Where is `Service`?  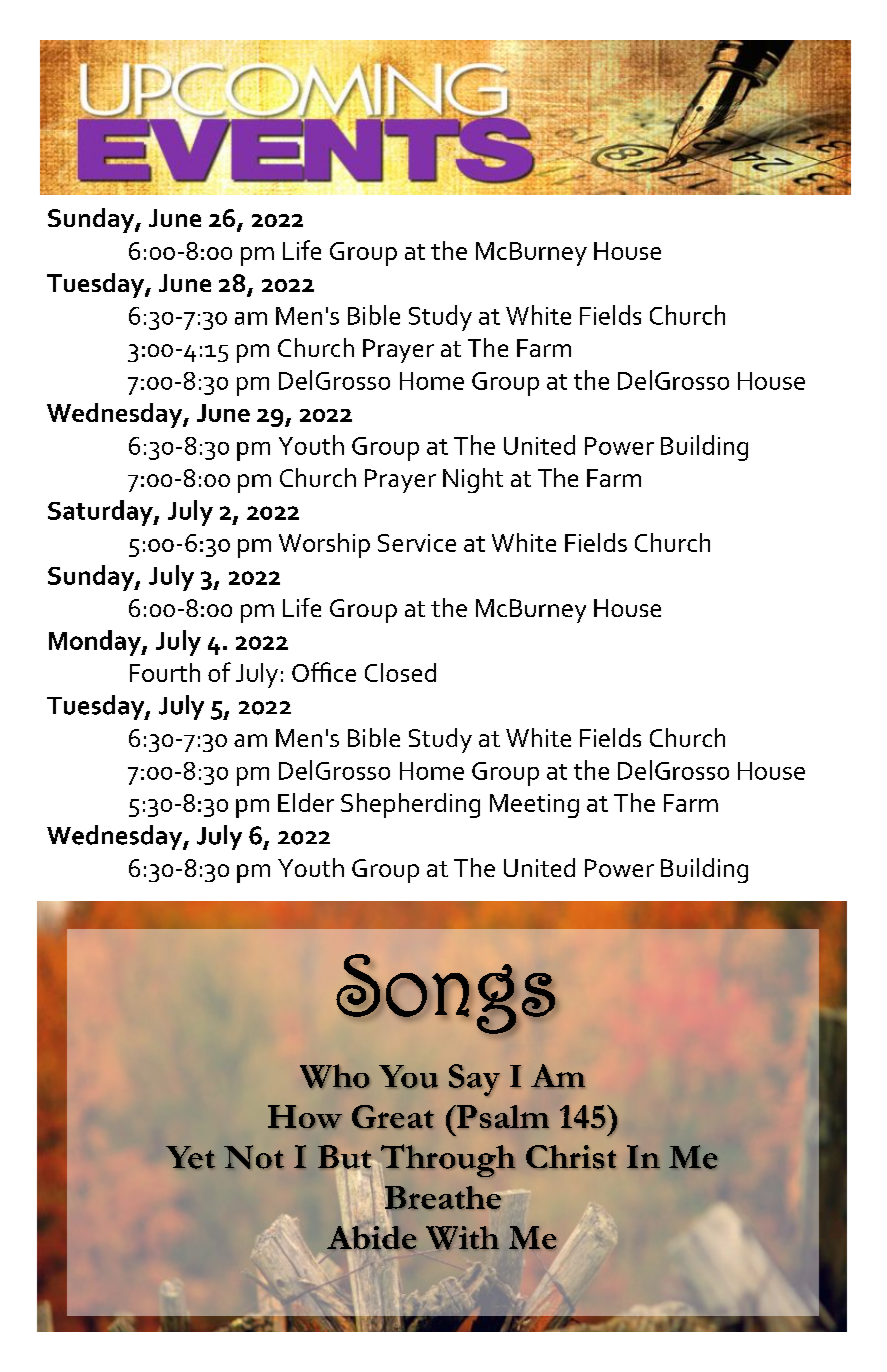
Service is located at coordinates (417, 543).
